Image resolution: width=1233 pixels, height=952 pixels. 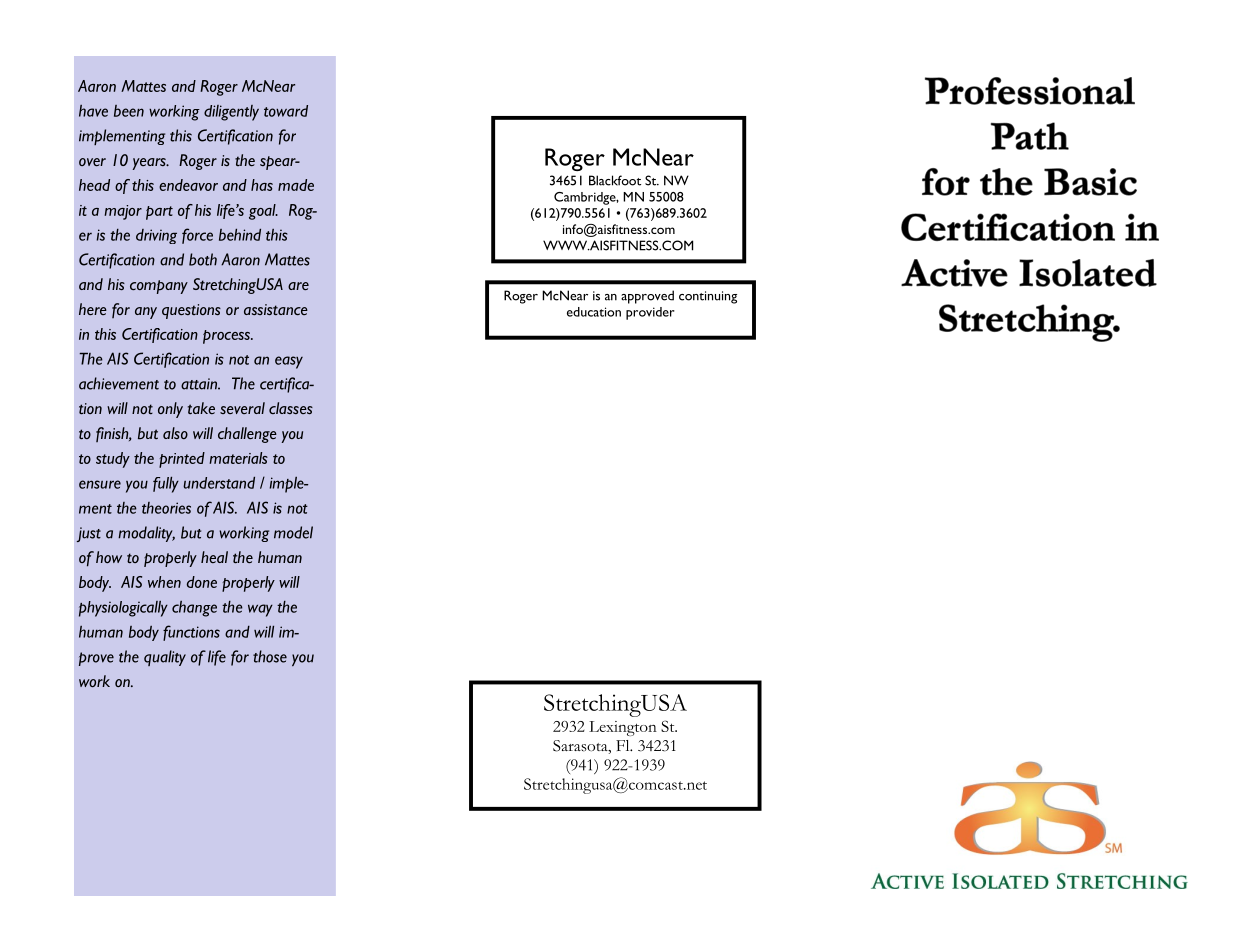 What do you see at coordinates (291, 408) in the page?
I see `classes` at bounding box center [291, 408].
